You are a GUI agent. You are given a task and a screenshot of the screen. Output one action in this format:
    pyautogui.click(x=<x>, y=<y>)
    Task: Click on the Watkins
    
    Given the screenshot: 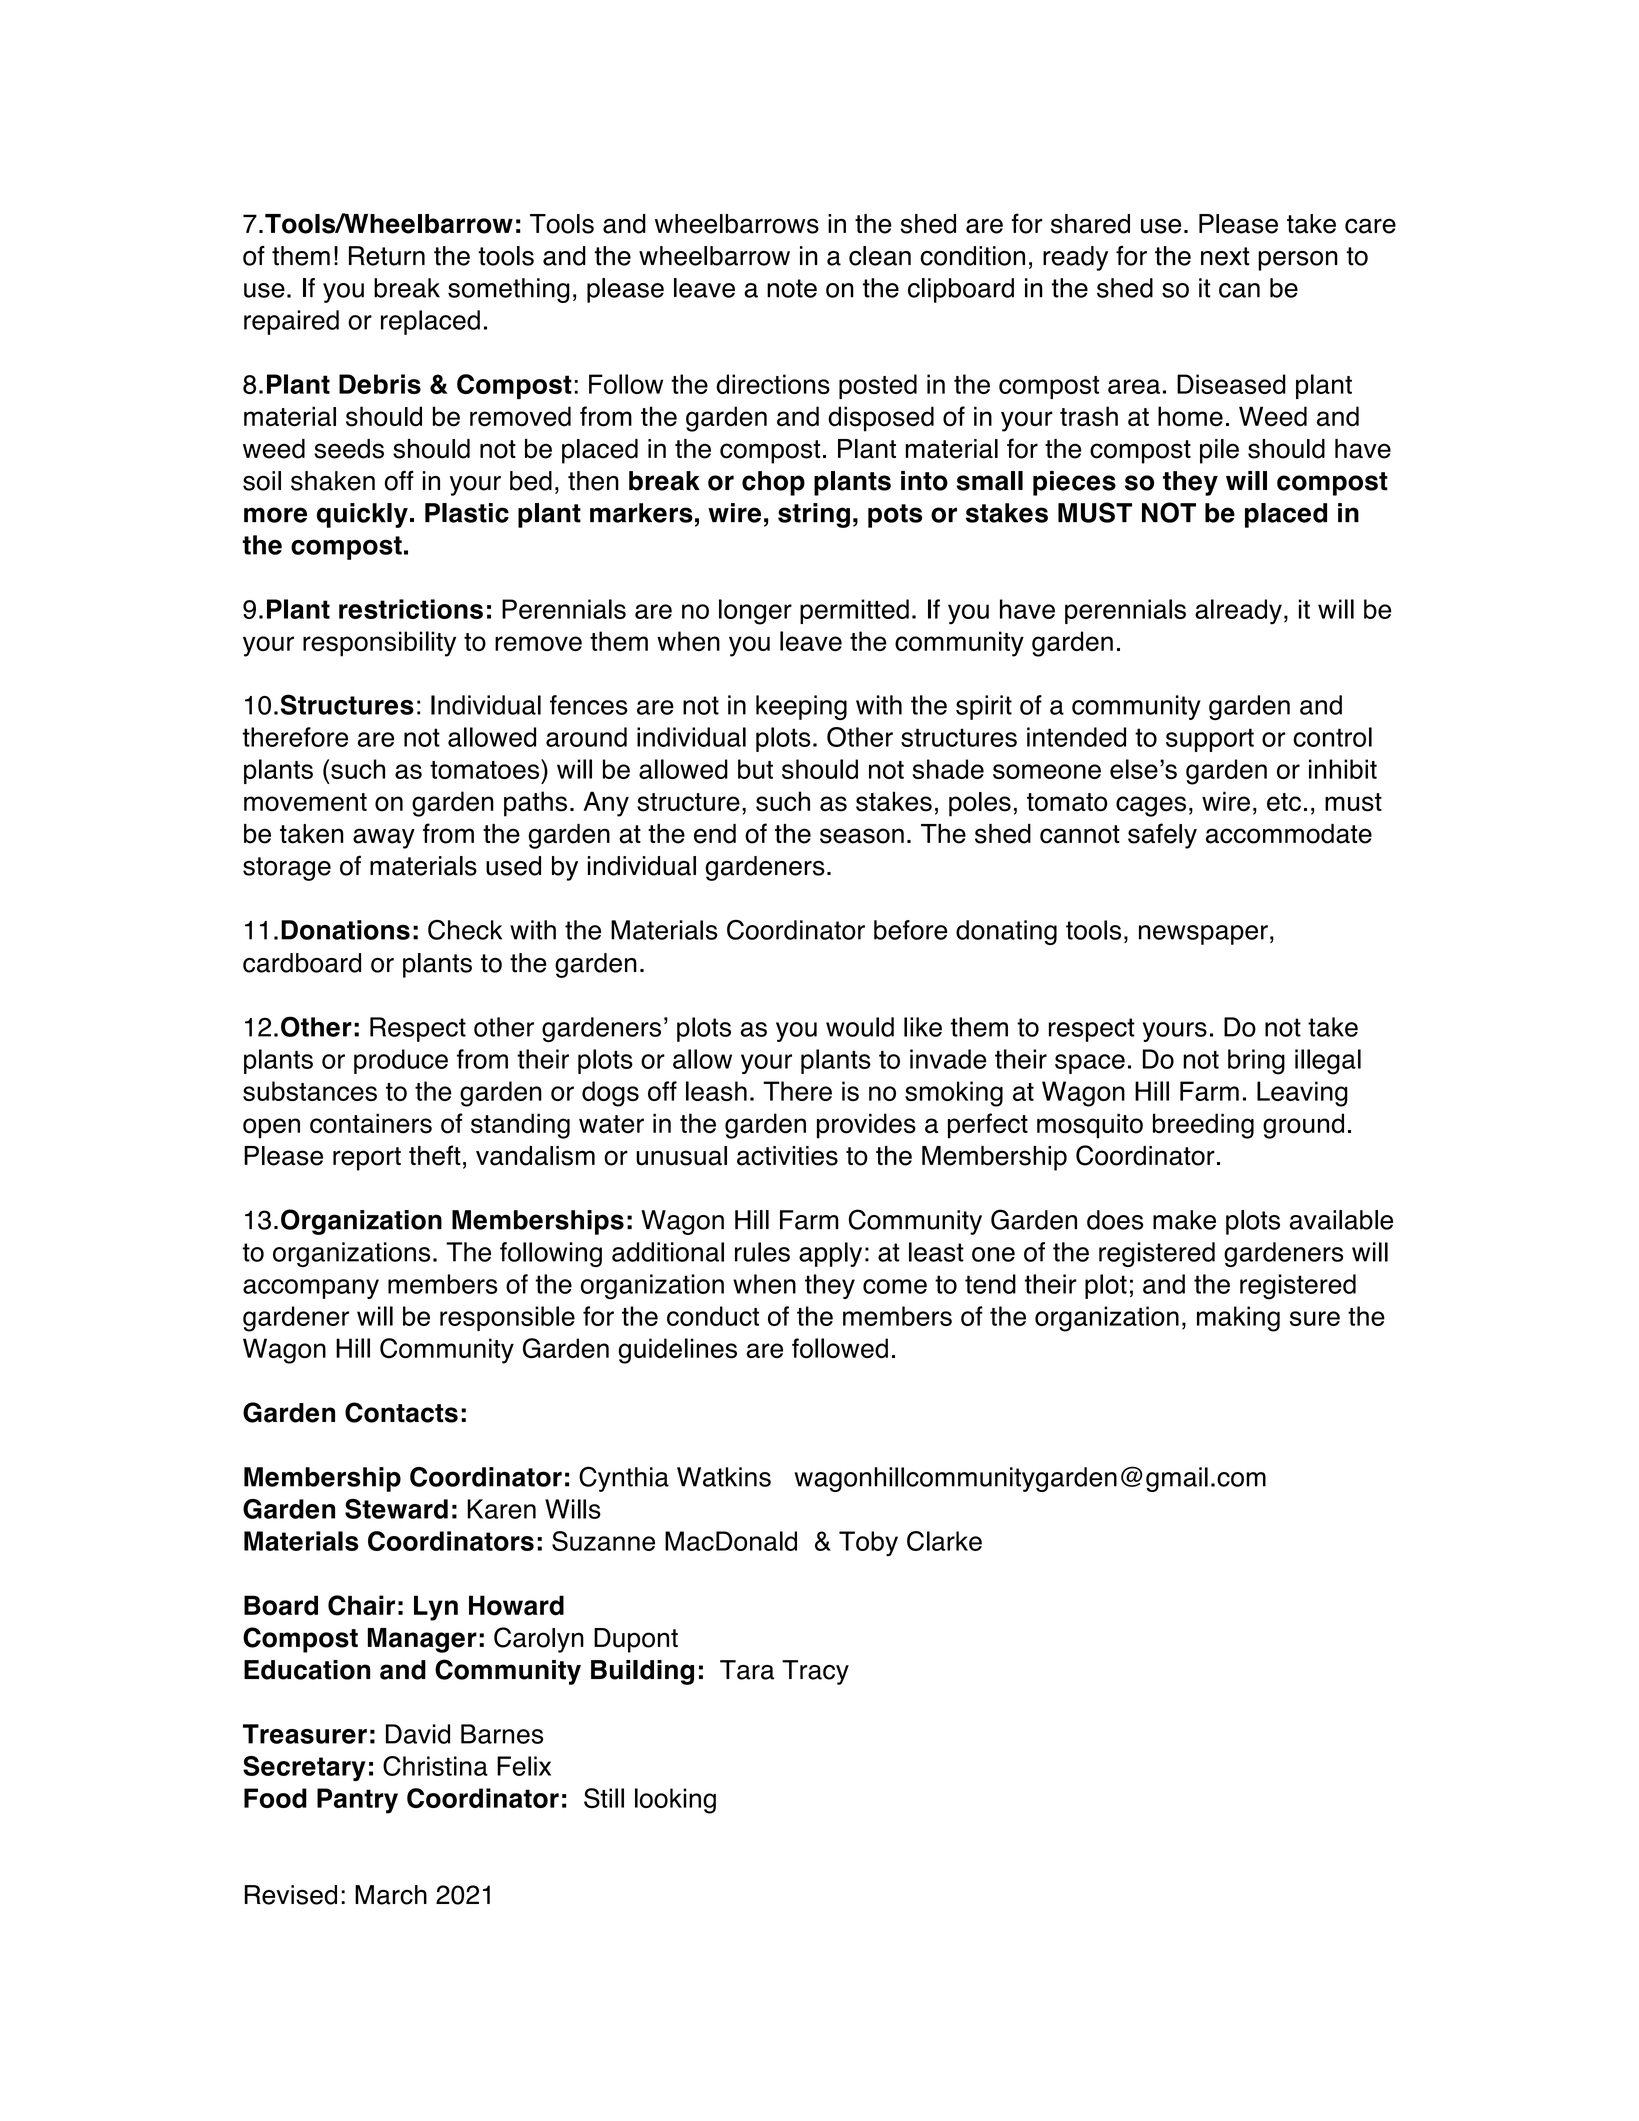 What is the action you would take?
    pyautogui.click(x=724, y=1477)
